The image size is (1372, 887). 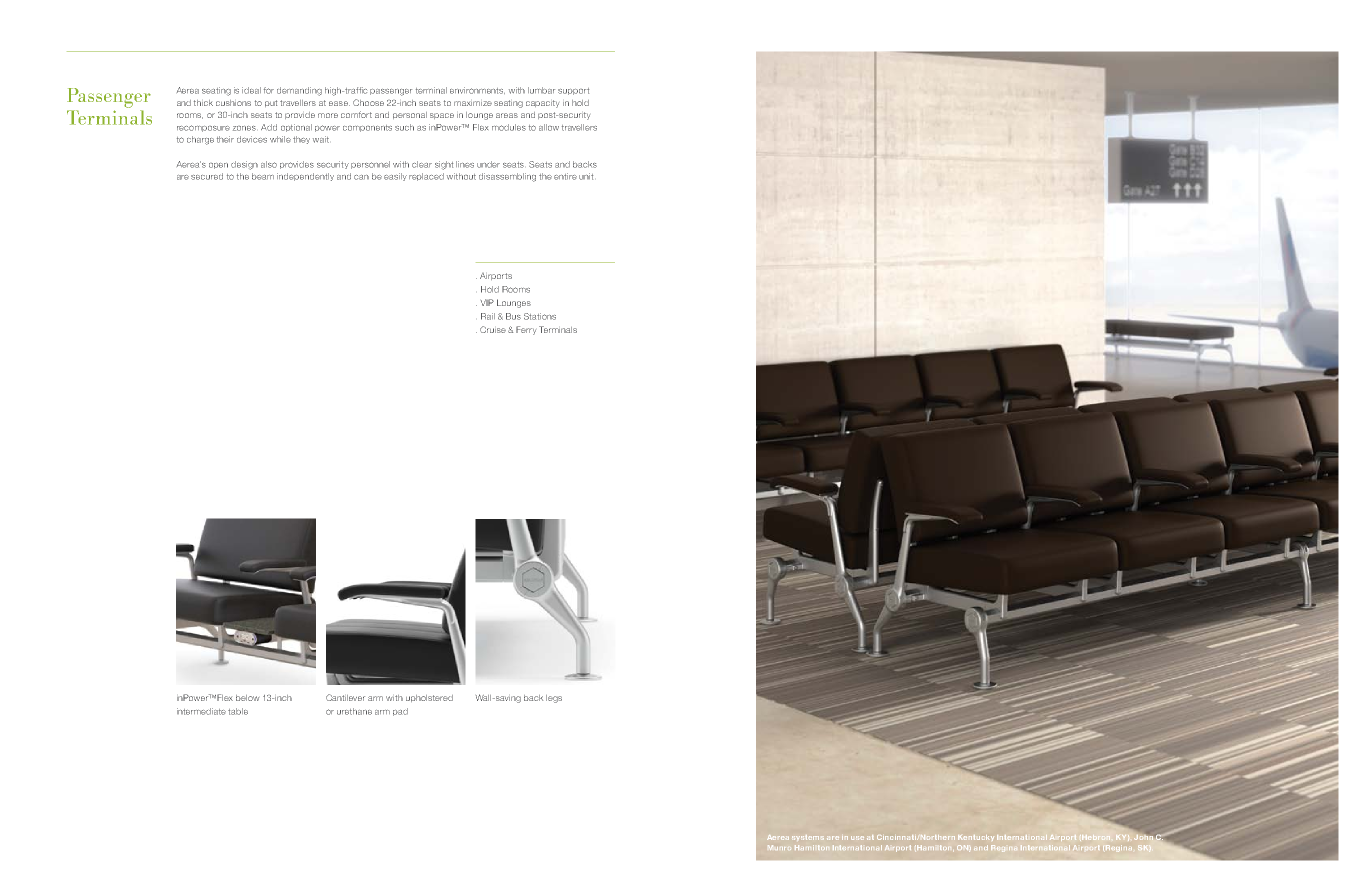 I want to click on Munro, so click(x=779, y=847).
